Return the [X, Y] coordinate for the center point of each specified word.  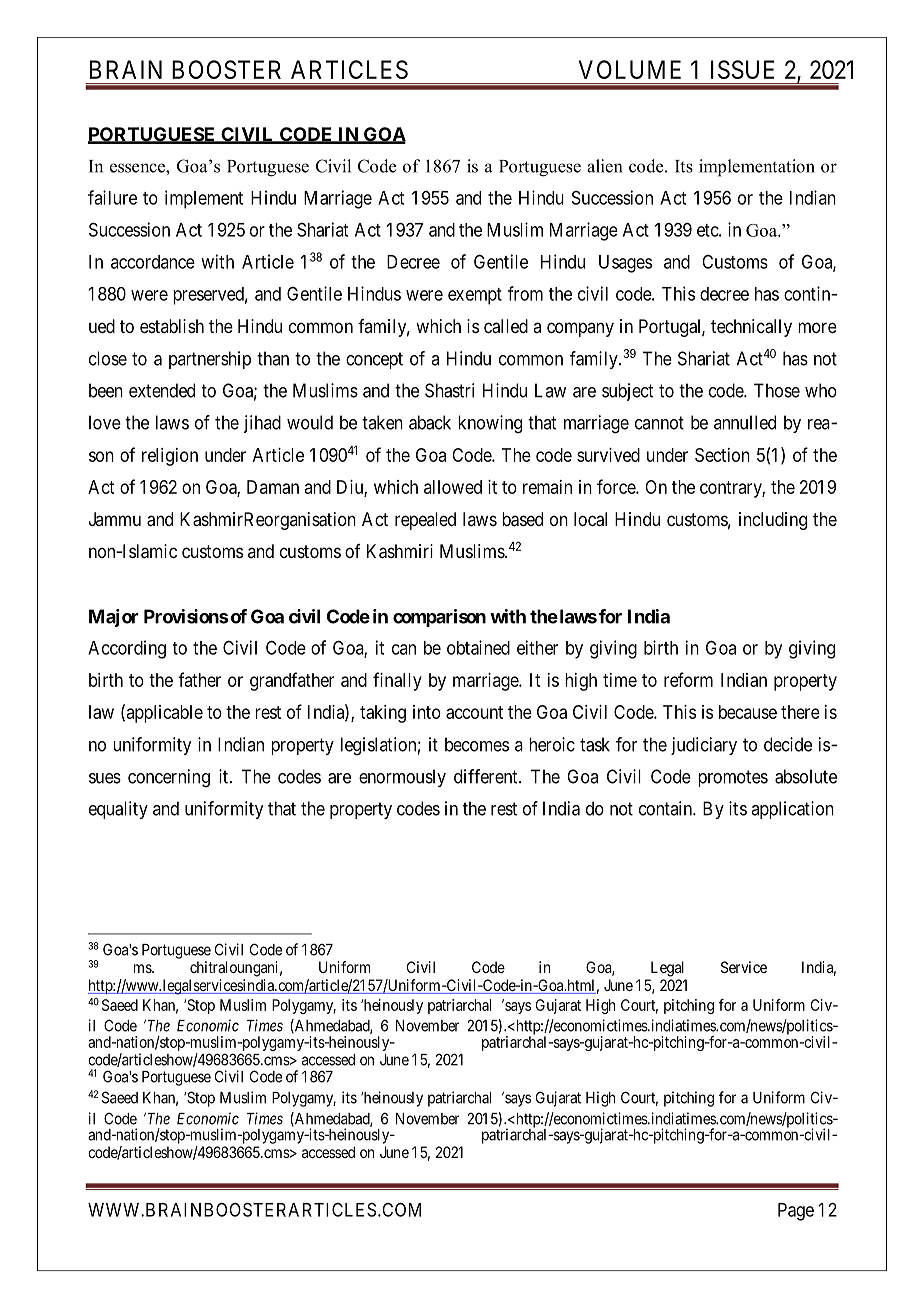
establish [172, 326]
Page [796, 1212]
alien [604, 166]
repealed [425, 521]
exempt [475, 296]
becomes [477, 744]
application [792, 810]
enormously [402, 778]
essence [138, 168]
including [773, 521]
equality [118, 810]
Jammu [115, 519]
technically [751, 328]
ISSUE [742, 69]
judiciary [704, 746]
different [487, 776]
